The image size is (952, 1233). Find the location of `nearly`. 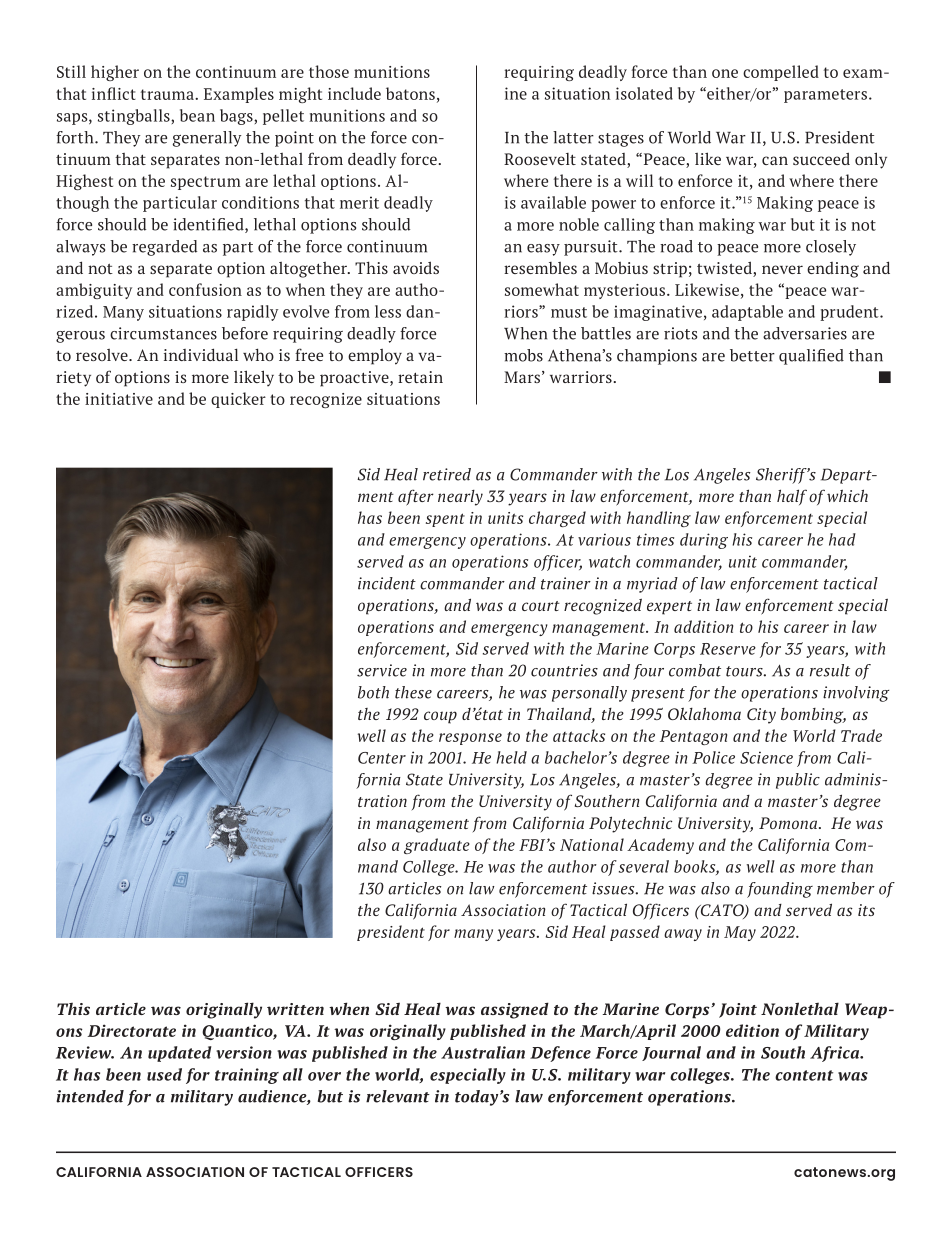

nearly is located at coordinates (460, 498).
